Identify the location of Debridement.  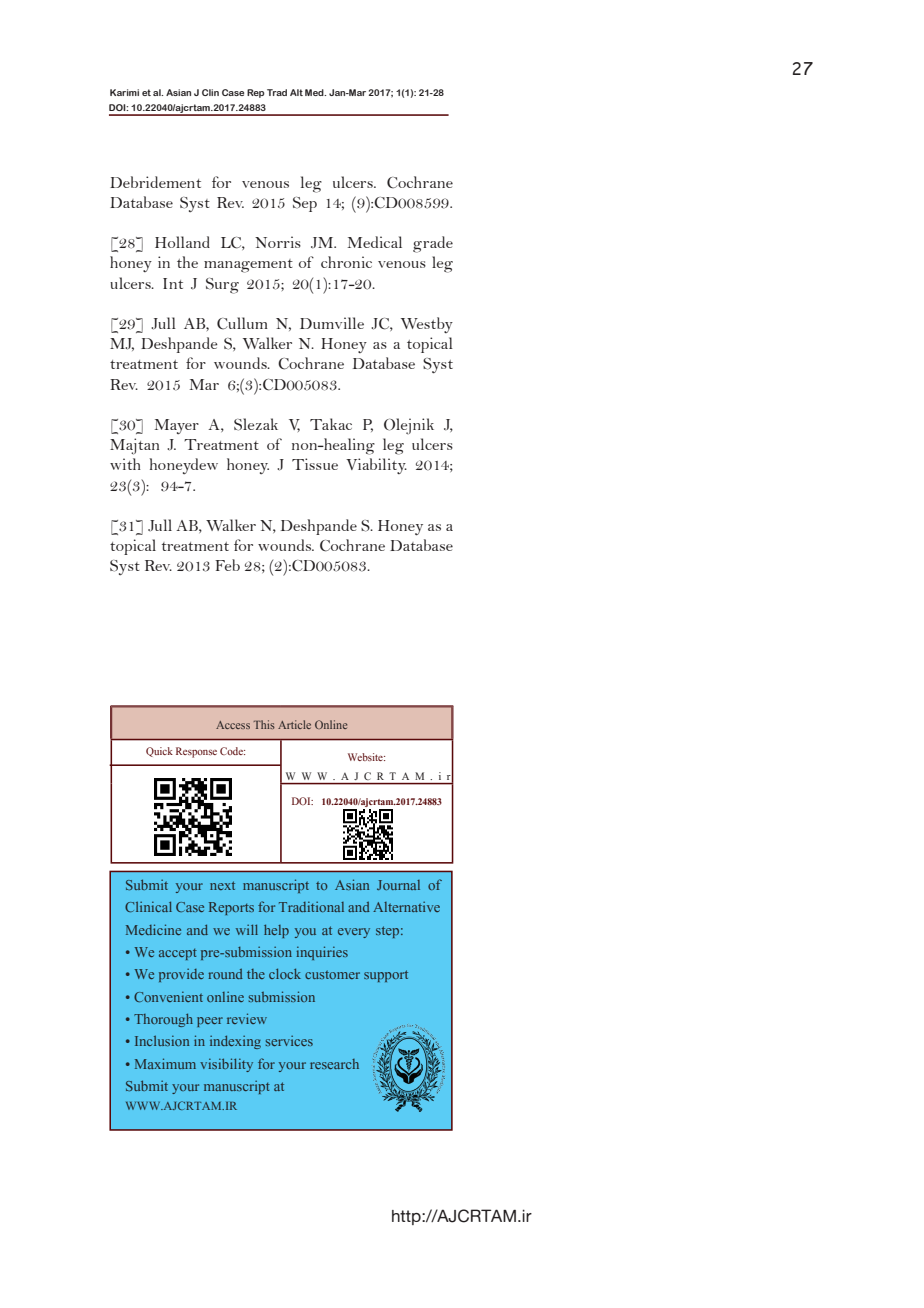
(155, 182).
